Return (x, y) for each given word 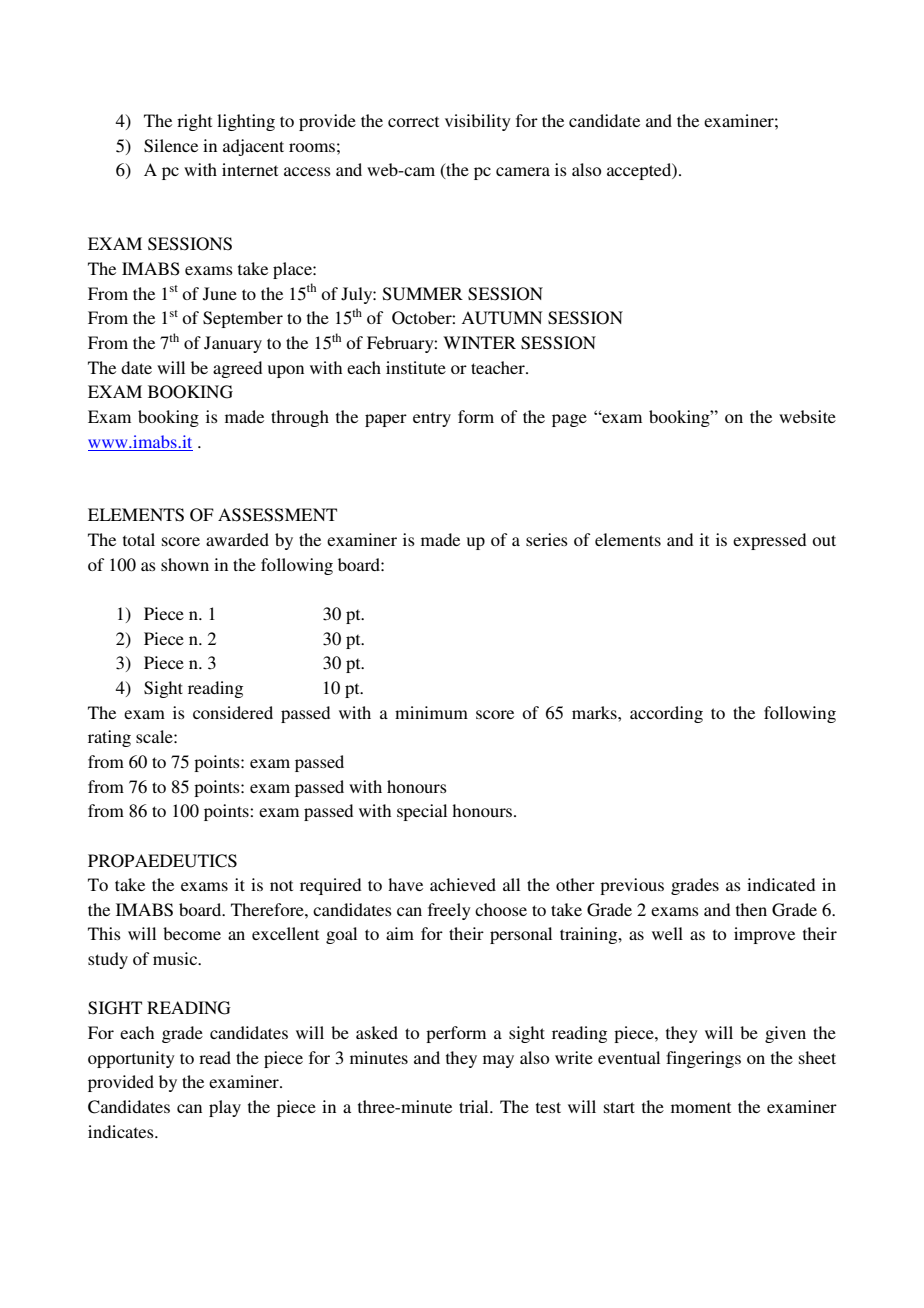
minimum (431, 712)
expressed (769, 541)
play (225, 1108)
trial (475, 1106)
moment (701, 1107)
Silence (171, 146)
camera (523, 171)
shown (185, 564)
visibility (478, 122)
